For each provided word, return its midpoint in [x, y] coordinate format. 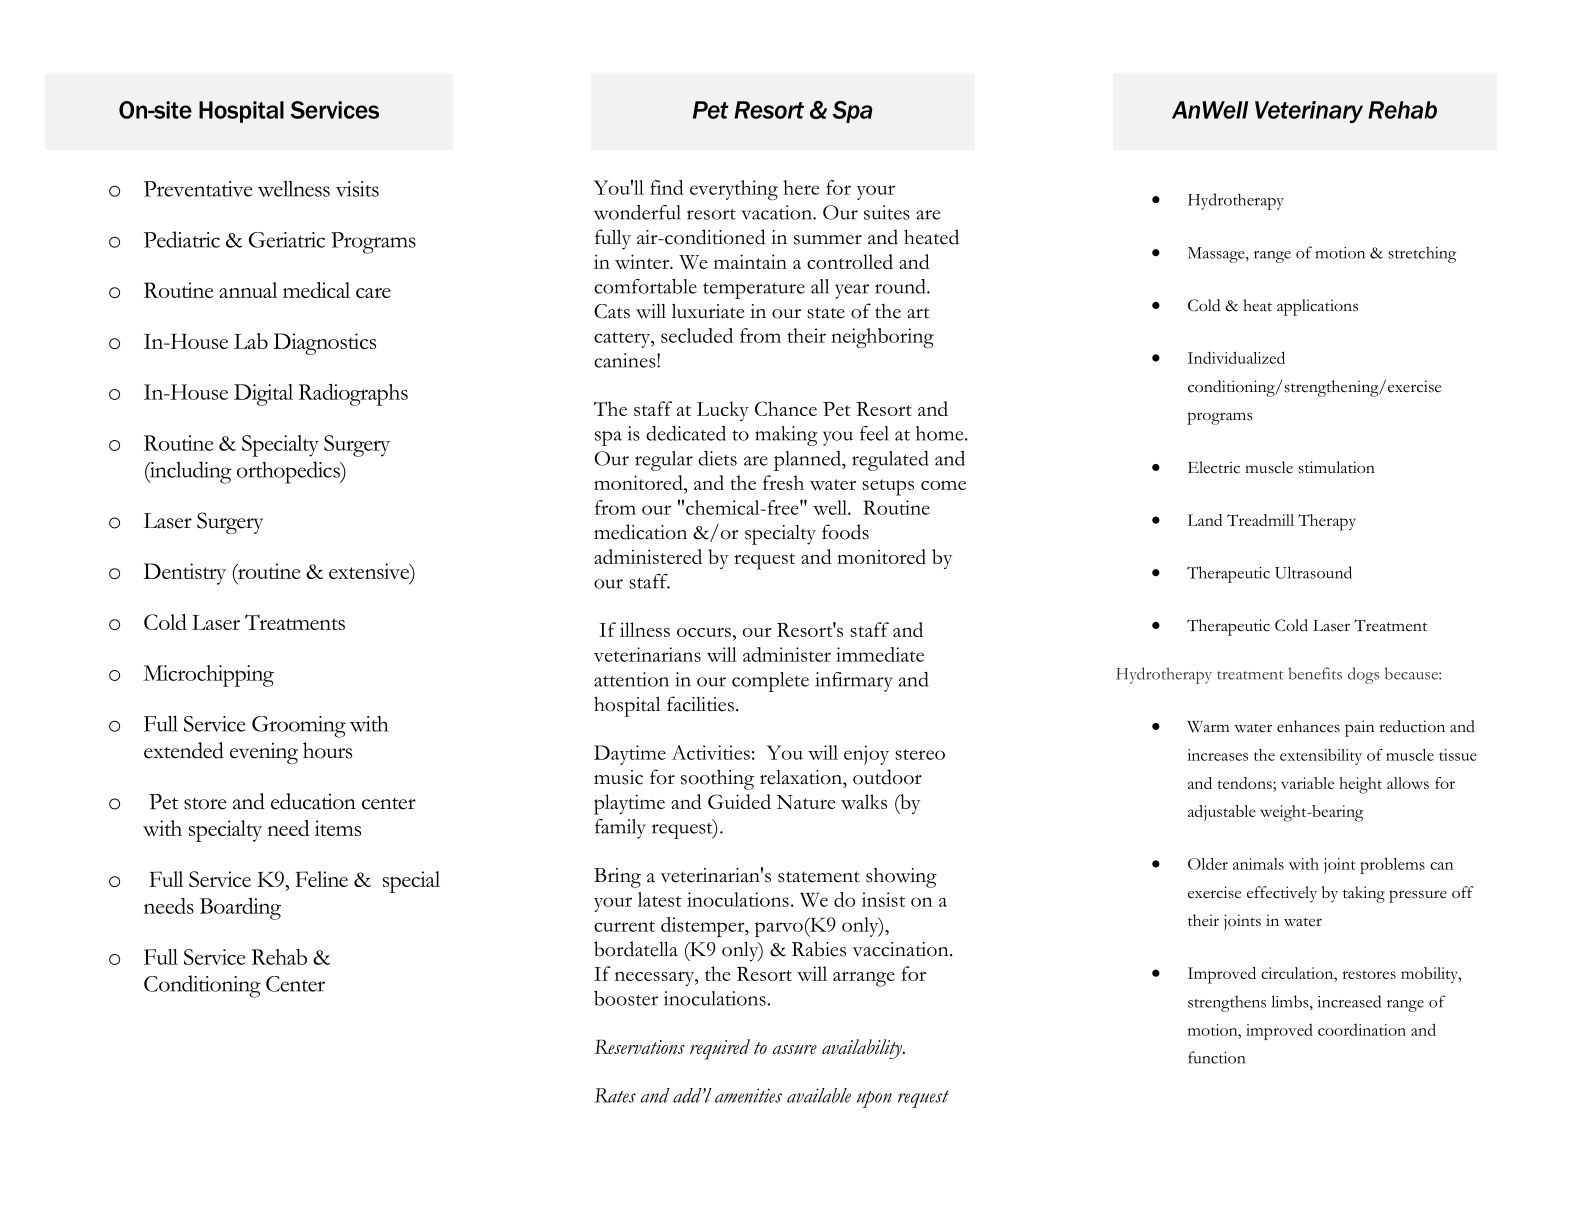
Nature [806, 802]
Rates [615, 1095]
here [801, 187]
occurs [704, 632]
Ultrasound [1313, 572]
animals [1258, 864]
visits [357, 189]
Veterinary [1309, 112]
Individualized [1236, 357]
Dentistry [184, 574]
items [338, 828]
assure [795, 1049]
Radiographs [353, 394]
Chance [786, 408]
